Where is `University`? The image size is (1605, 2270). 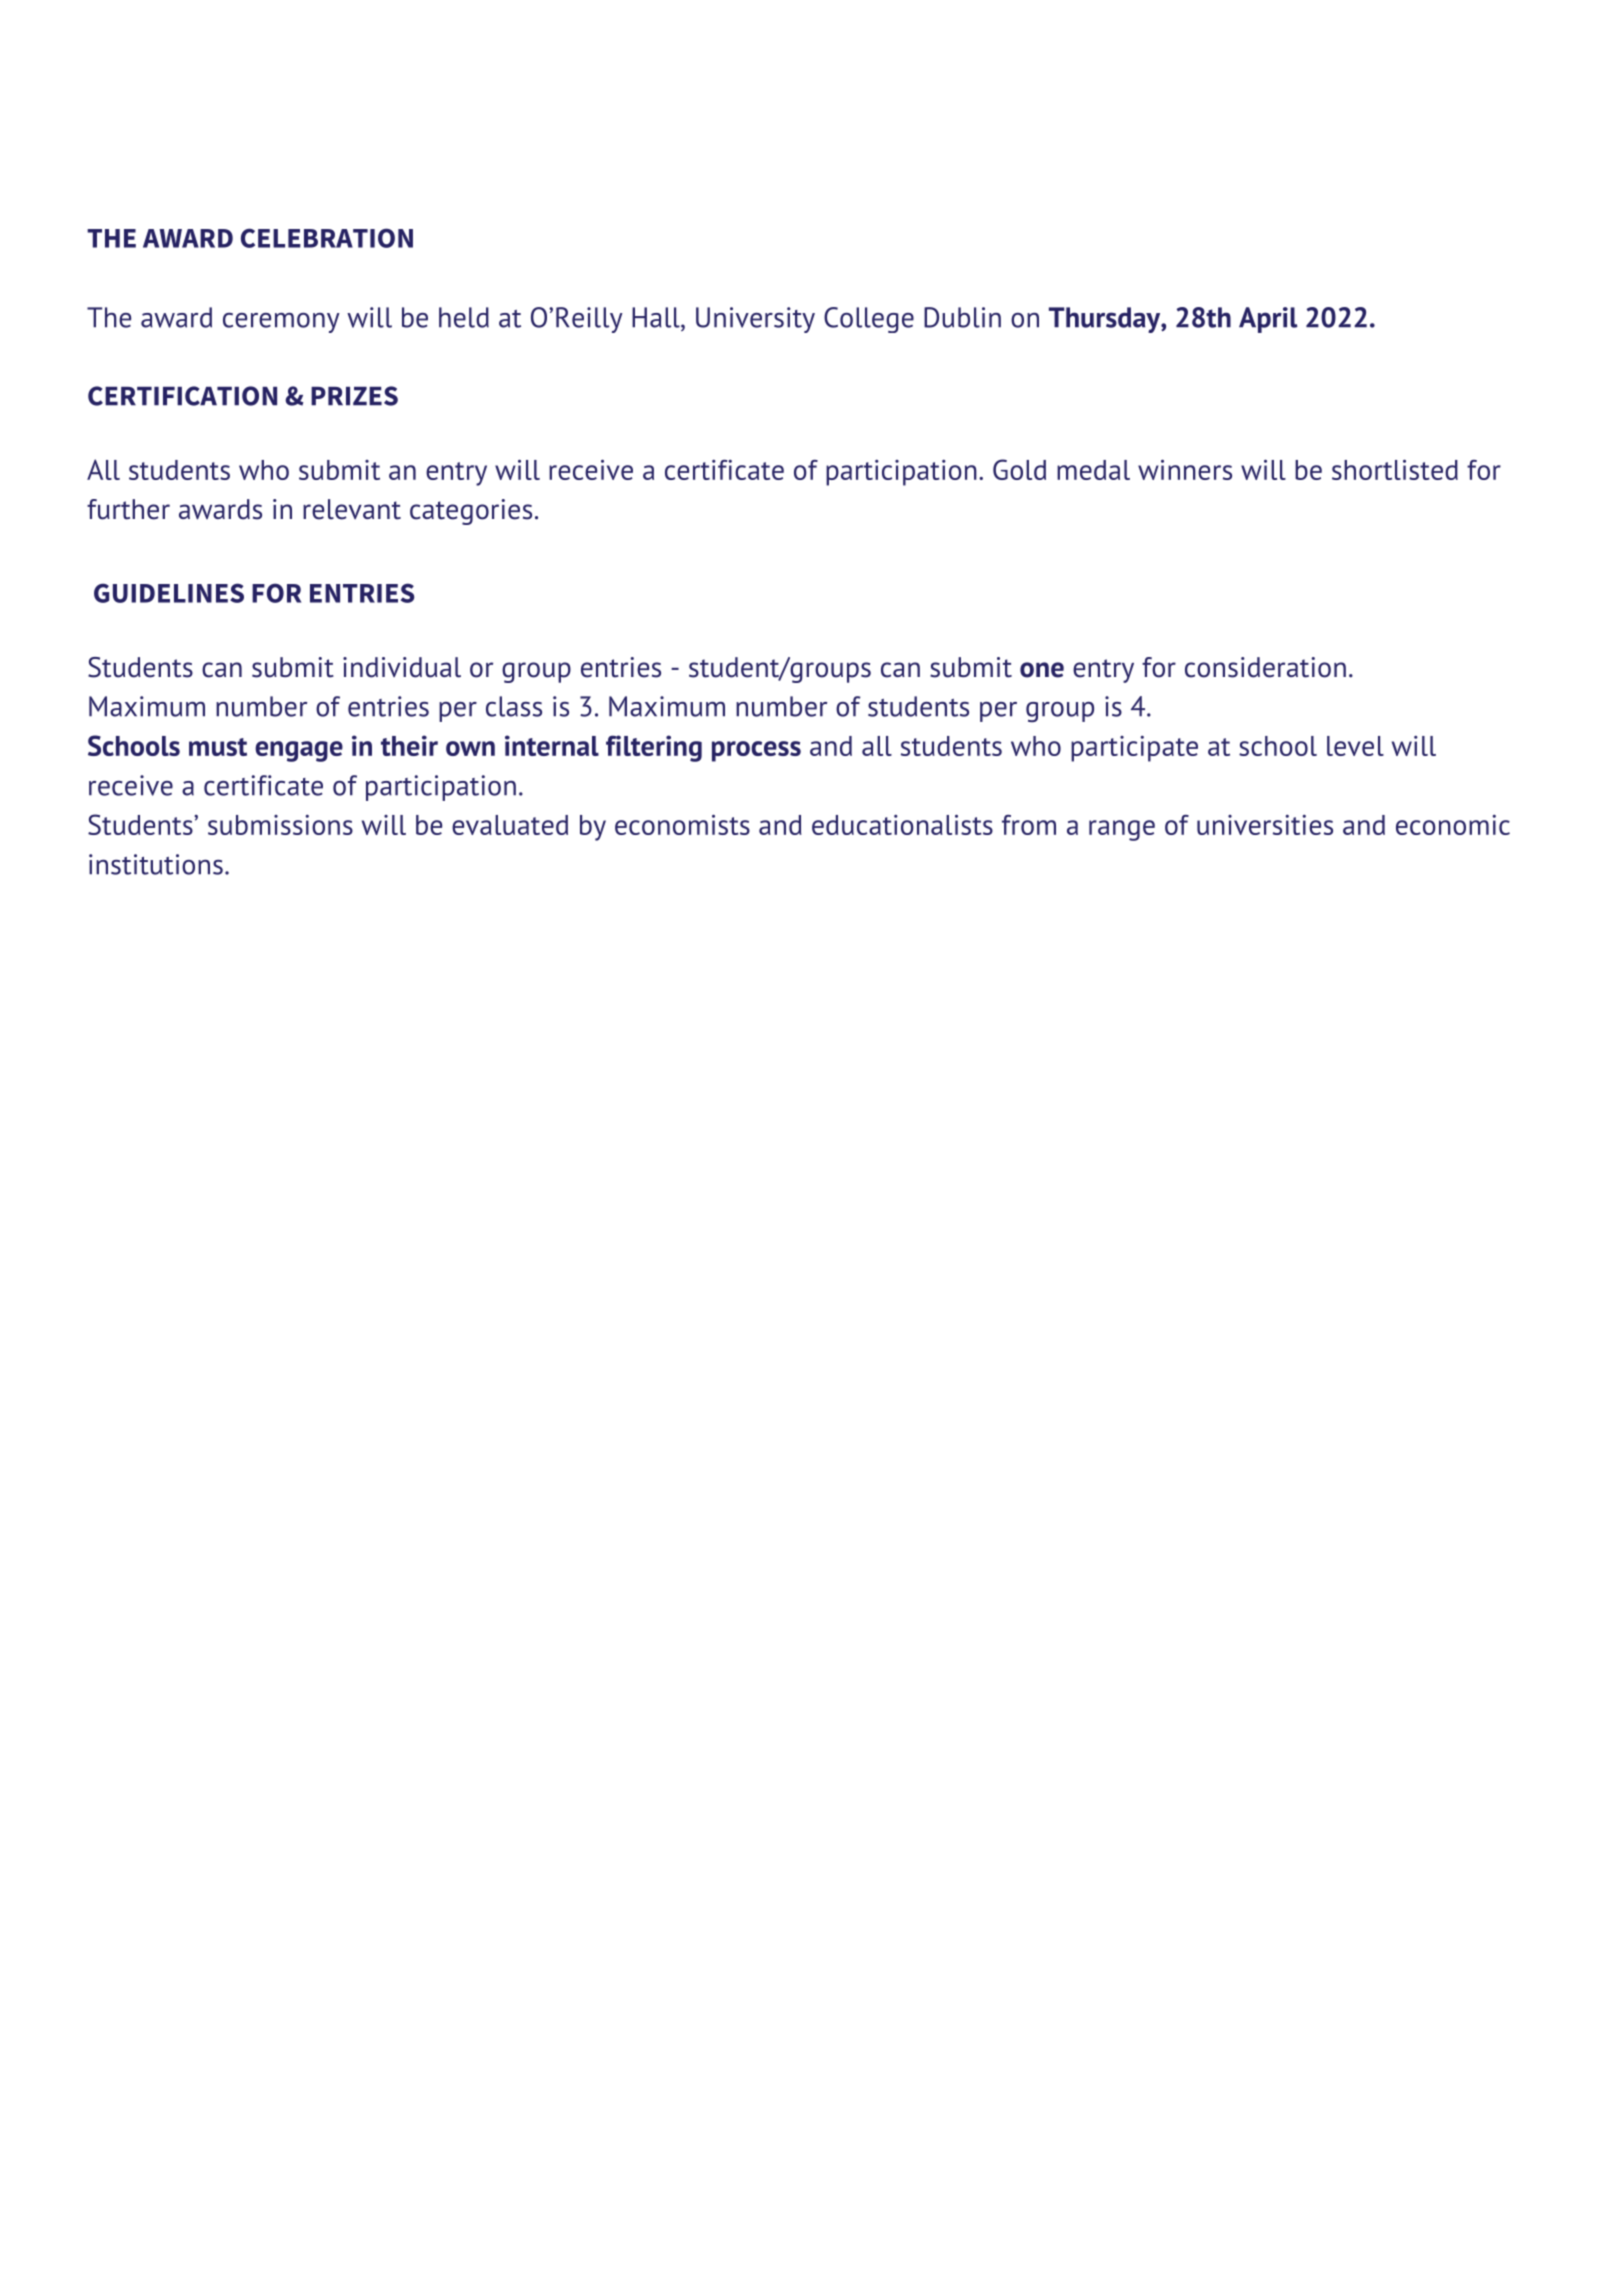
University is located at coordinates (755, 320).
